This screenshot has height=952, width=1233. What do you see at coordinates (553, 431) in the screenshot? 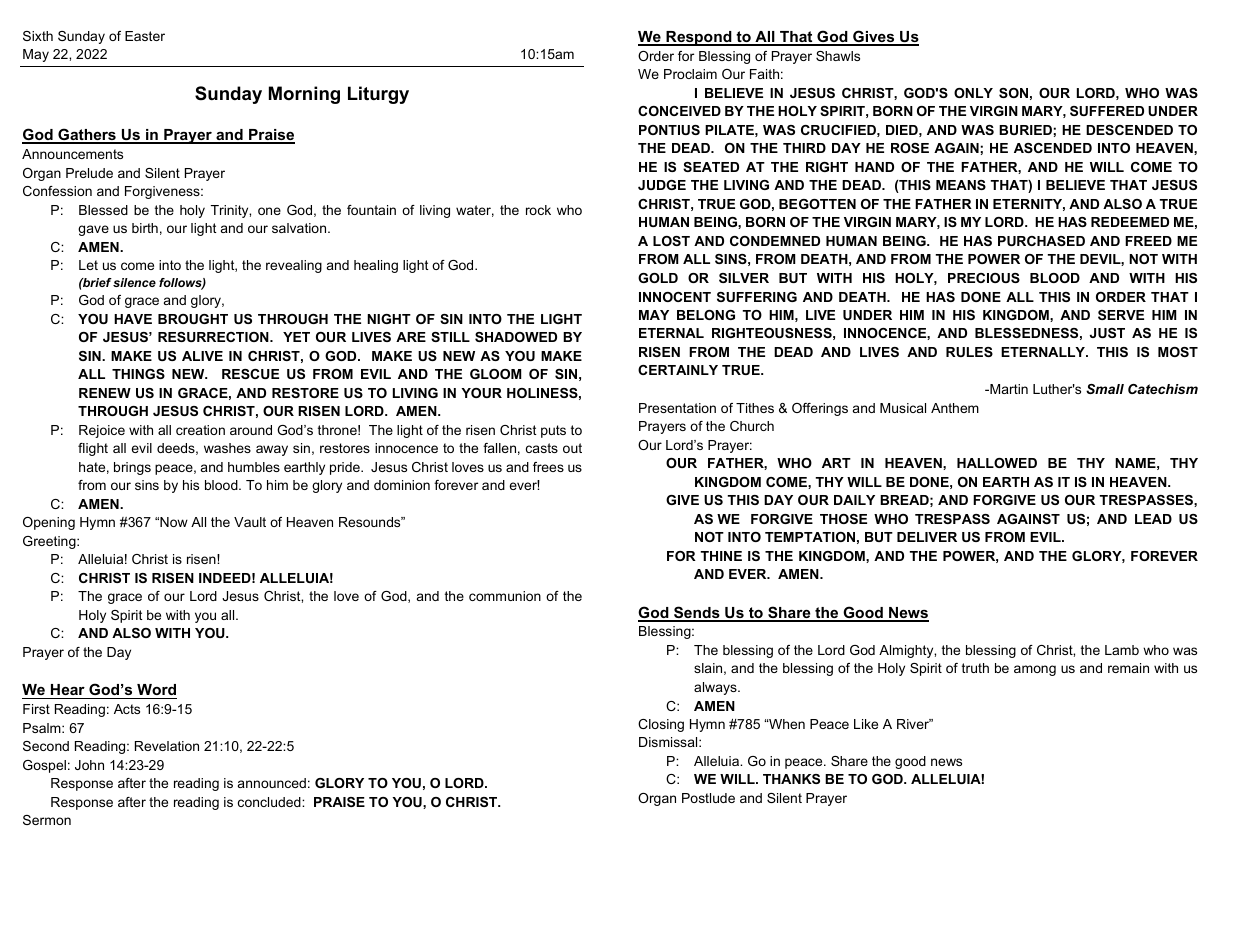
I see `puts` at bounding box center [553, 431].
